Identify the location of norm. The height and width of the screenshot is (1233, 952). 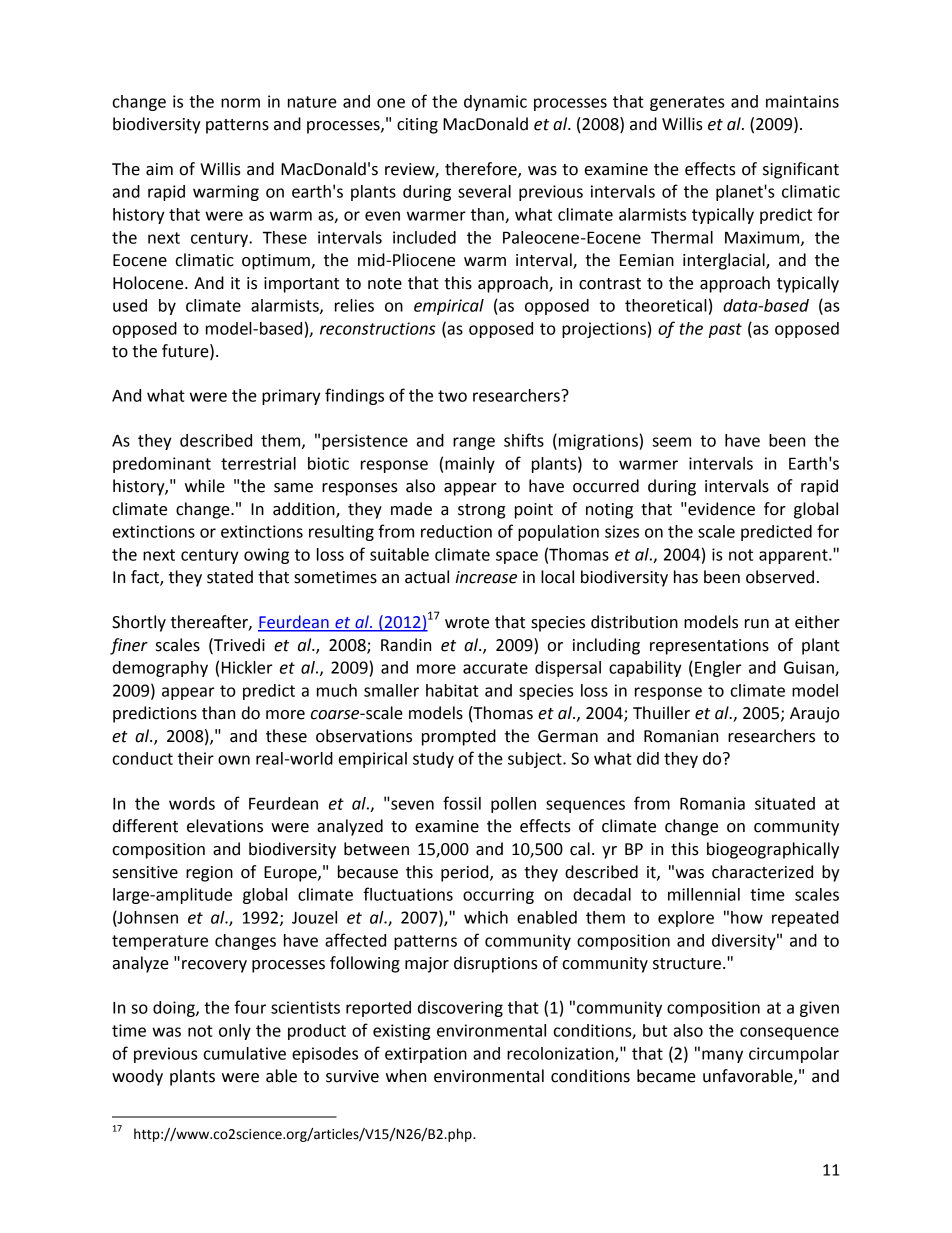
(240, 103).
